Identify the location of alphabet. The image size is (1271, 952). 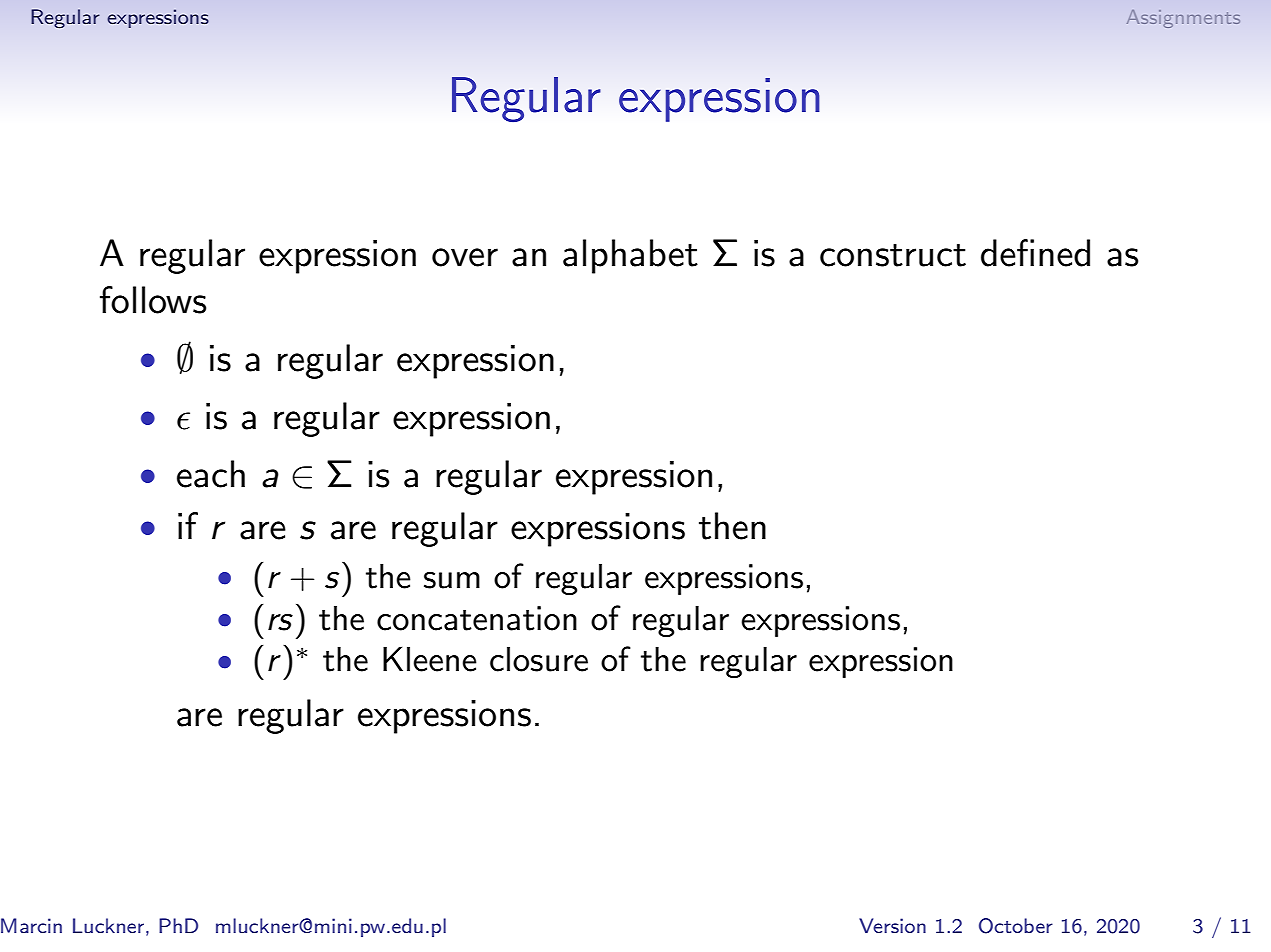
(630, 256).
